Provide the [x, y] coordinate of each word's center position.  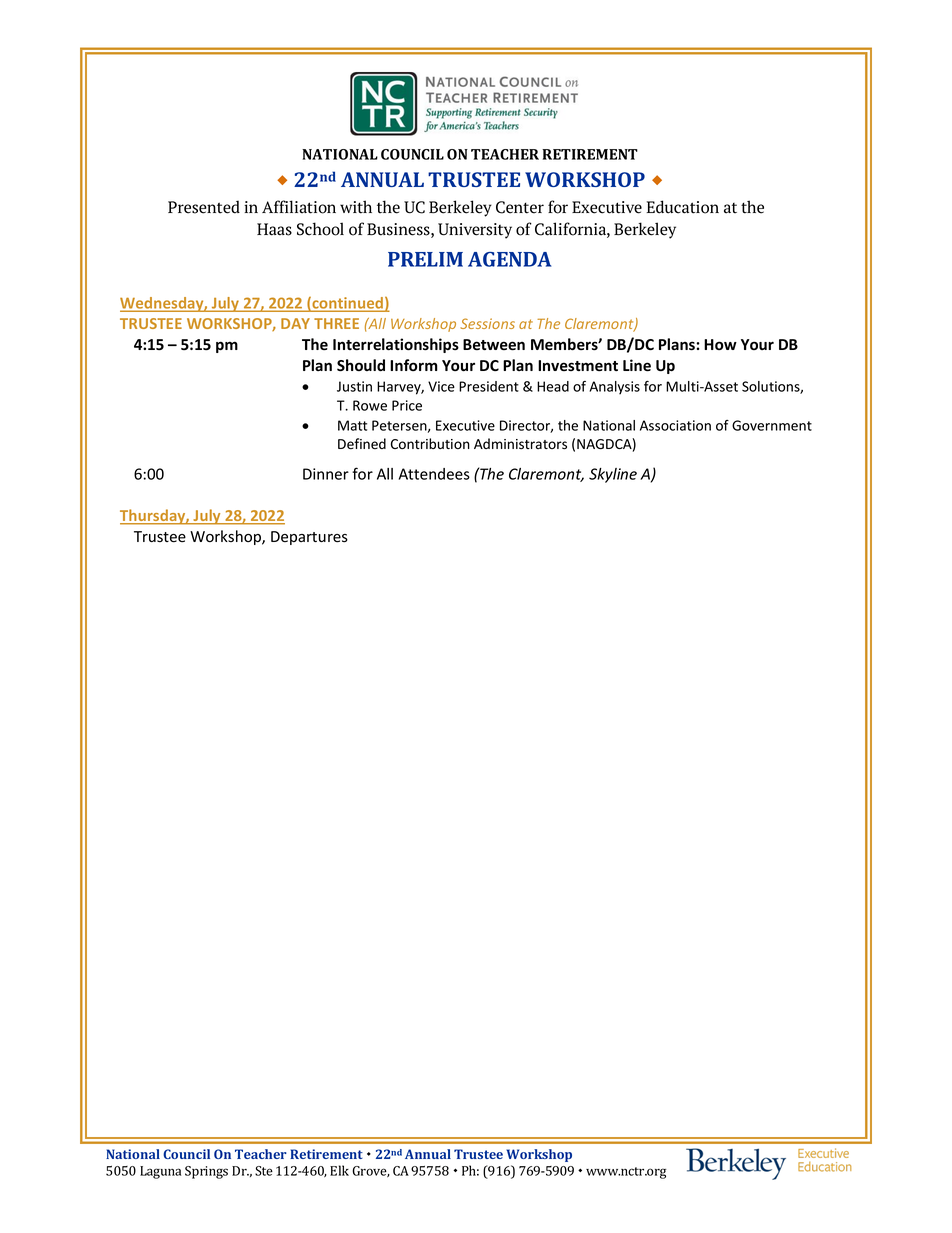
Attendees [434, 474]
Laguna [160, 1172]
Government [772, 425]
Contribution [430, 443]
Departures [309, 538]
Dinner [326, 474]
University [475, 231]
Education [682, 207]
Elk [339, 1170]
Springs [206, 1172]
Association [675, 425]
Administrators [520, 444]
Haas [274, 229]
